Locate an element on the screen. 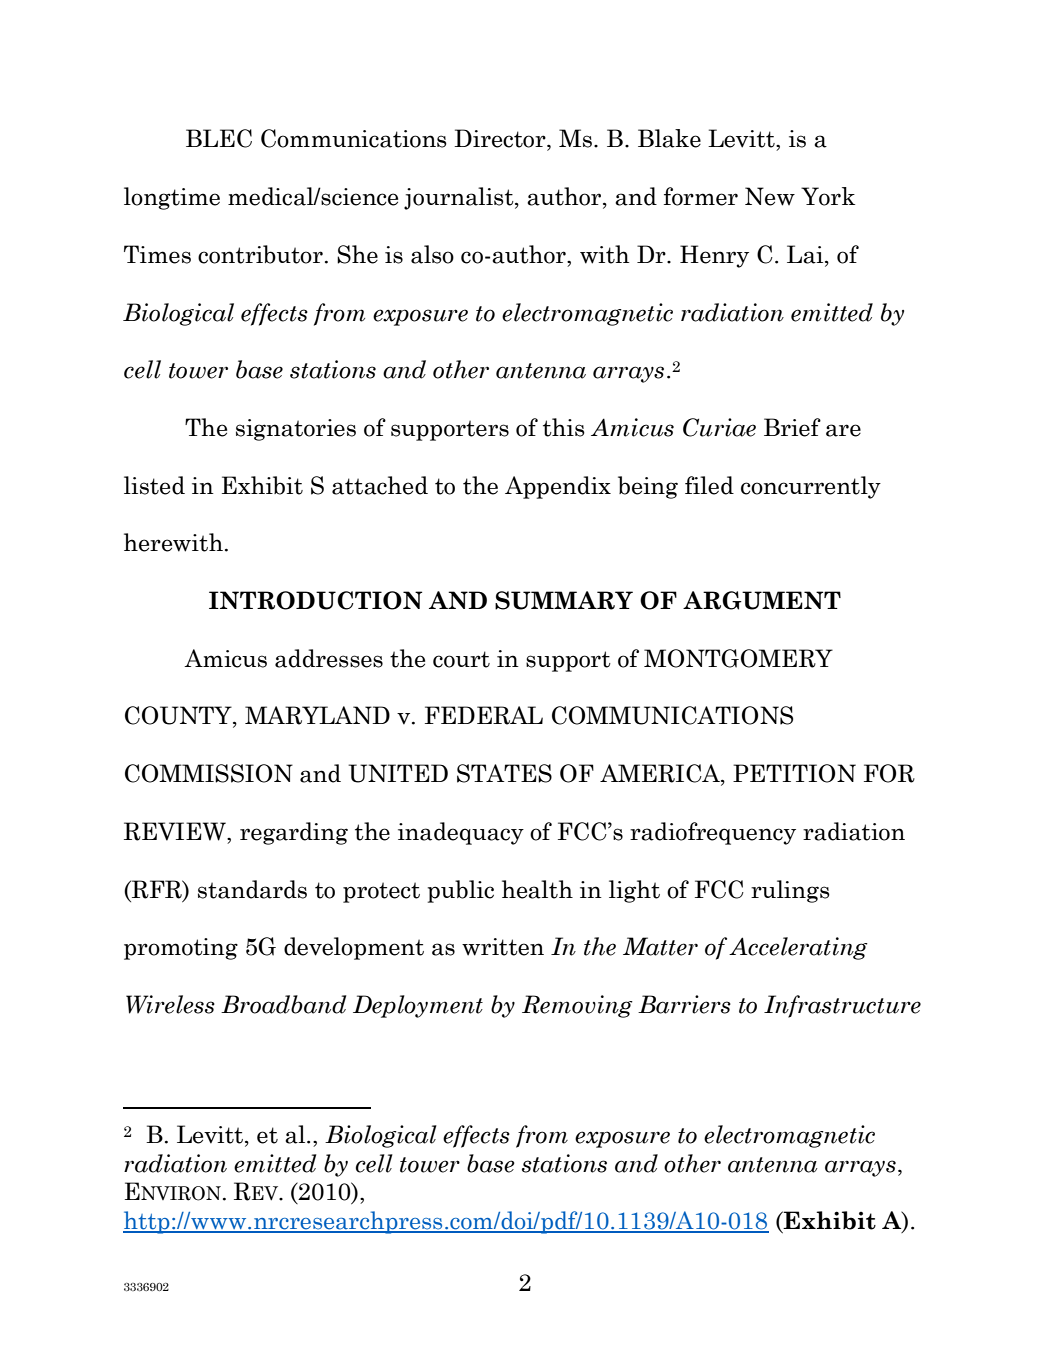 Image resolution: width=1050 pixels, height=1358 pixels. Brief is located at coordinates (792, 427).
